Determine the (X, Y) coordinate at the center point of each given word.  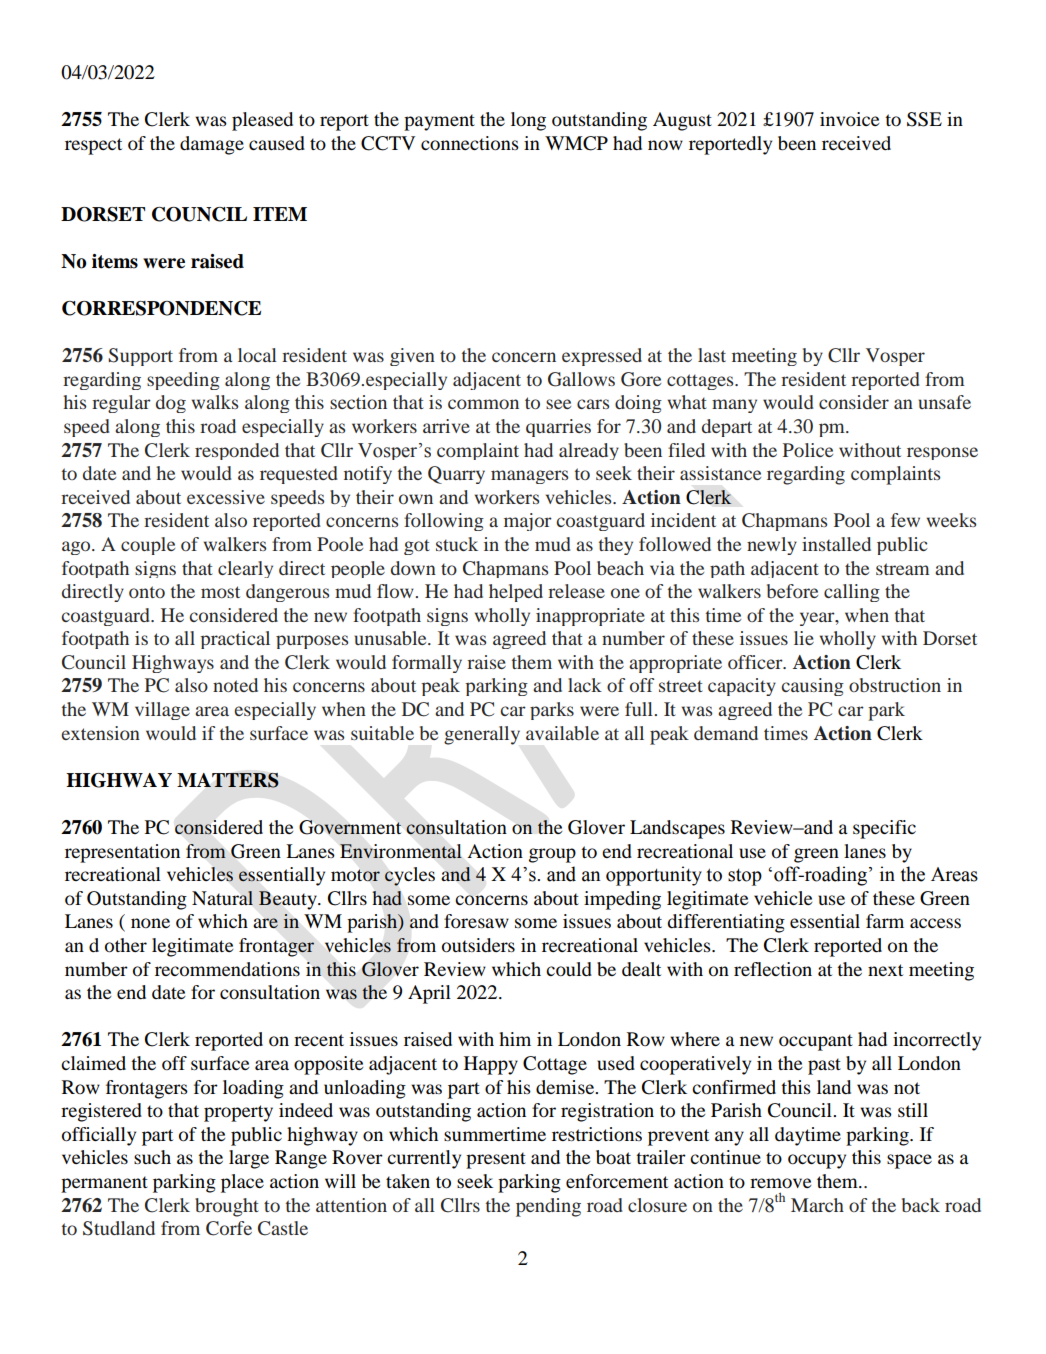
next (885, 970)
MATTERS (228, 780)
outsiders (478, 945)
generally (482, 735)
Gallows (581, 379)
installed (836, 544)
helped (516, 593)
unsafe (944, 402)
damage (212, 145)
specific (884, 829)
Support (140, 357)
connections (470, 143)
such (152, 1157)
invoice (849, 119)
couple (148, 546)
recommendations (227, 969)
